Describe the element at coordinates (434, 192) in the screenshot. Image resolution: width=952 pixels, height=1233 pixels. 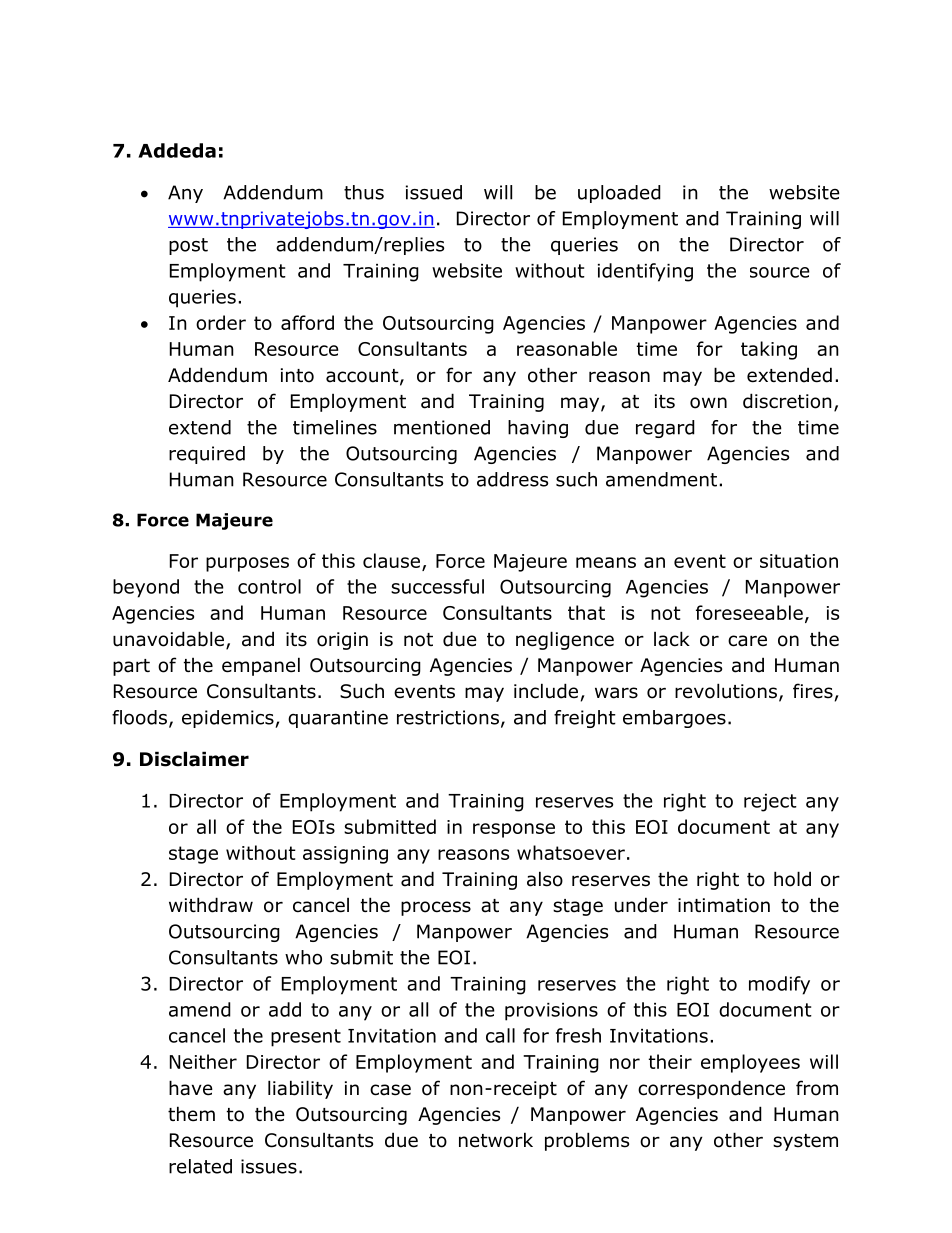
I see `issued` at that location.
